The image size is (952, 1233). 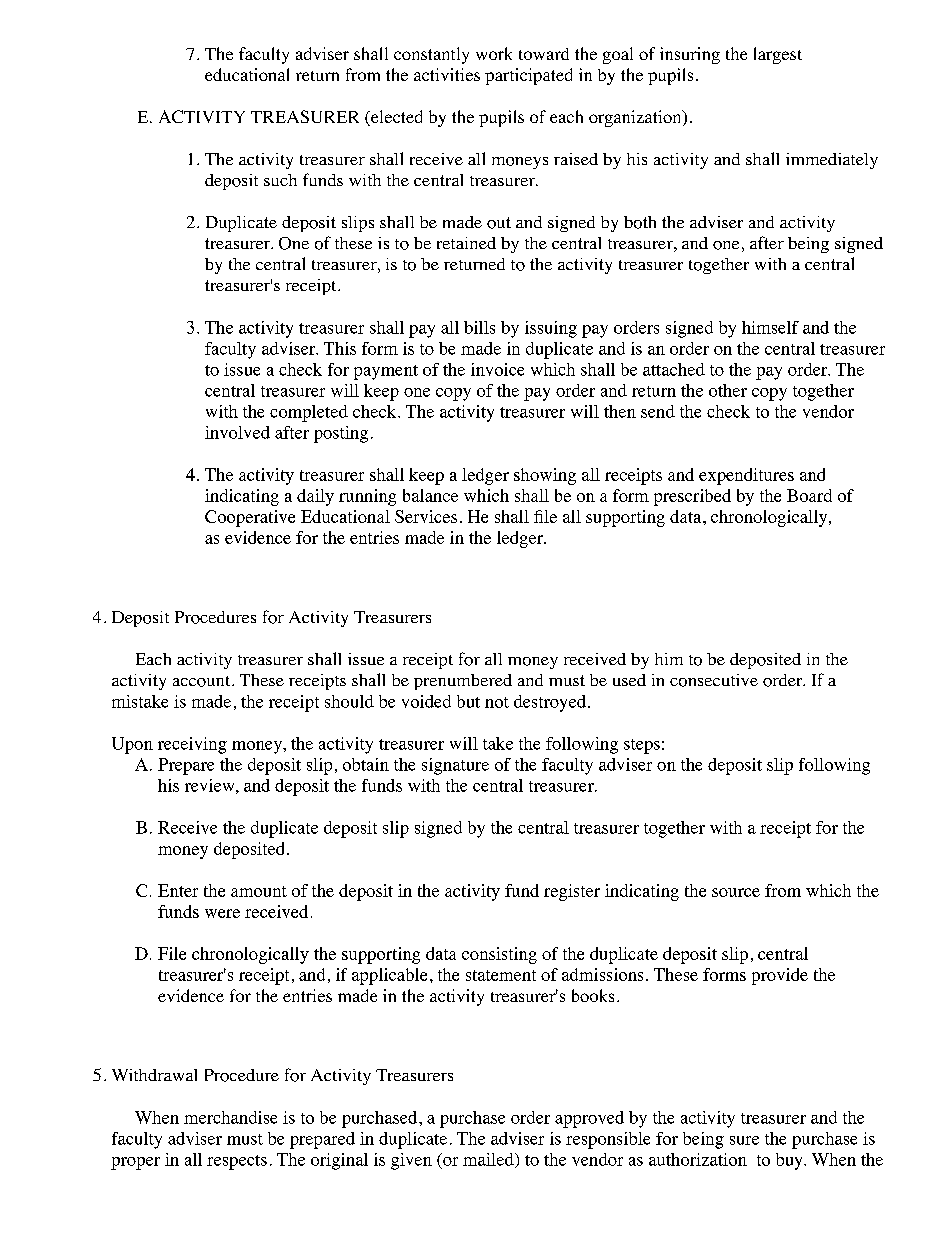 I want to click on such, so click(x=280, y=180).
